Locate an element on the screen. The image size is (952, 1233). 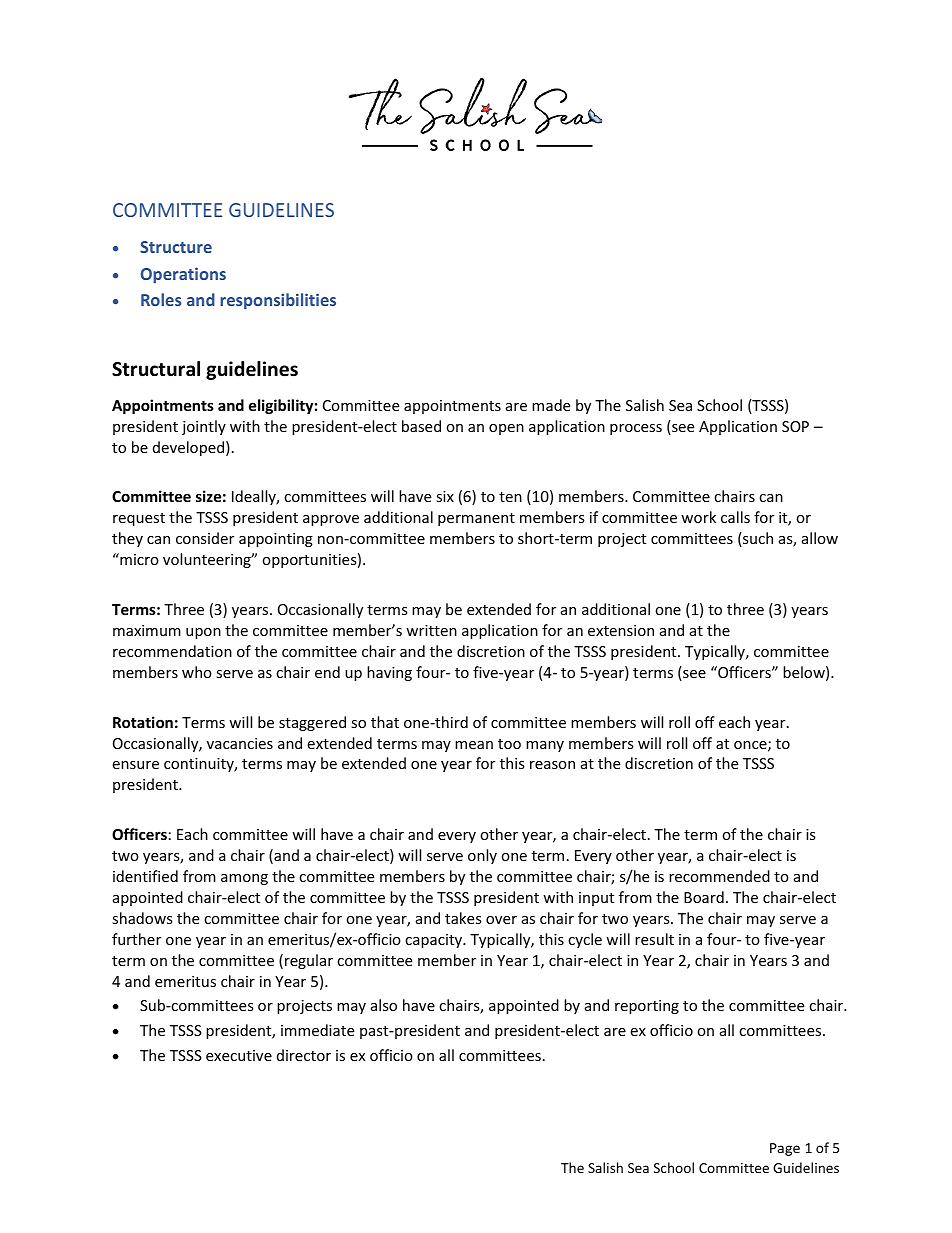
Page is located at coordinates (785, 1149).
